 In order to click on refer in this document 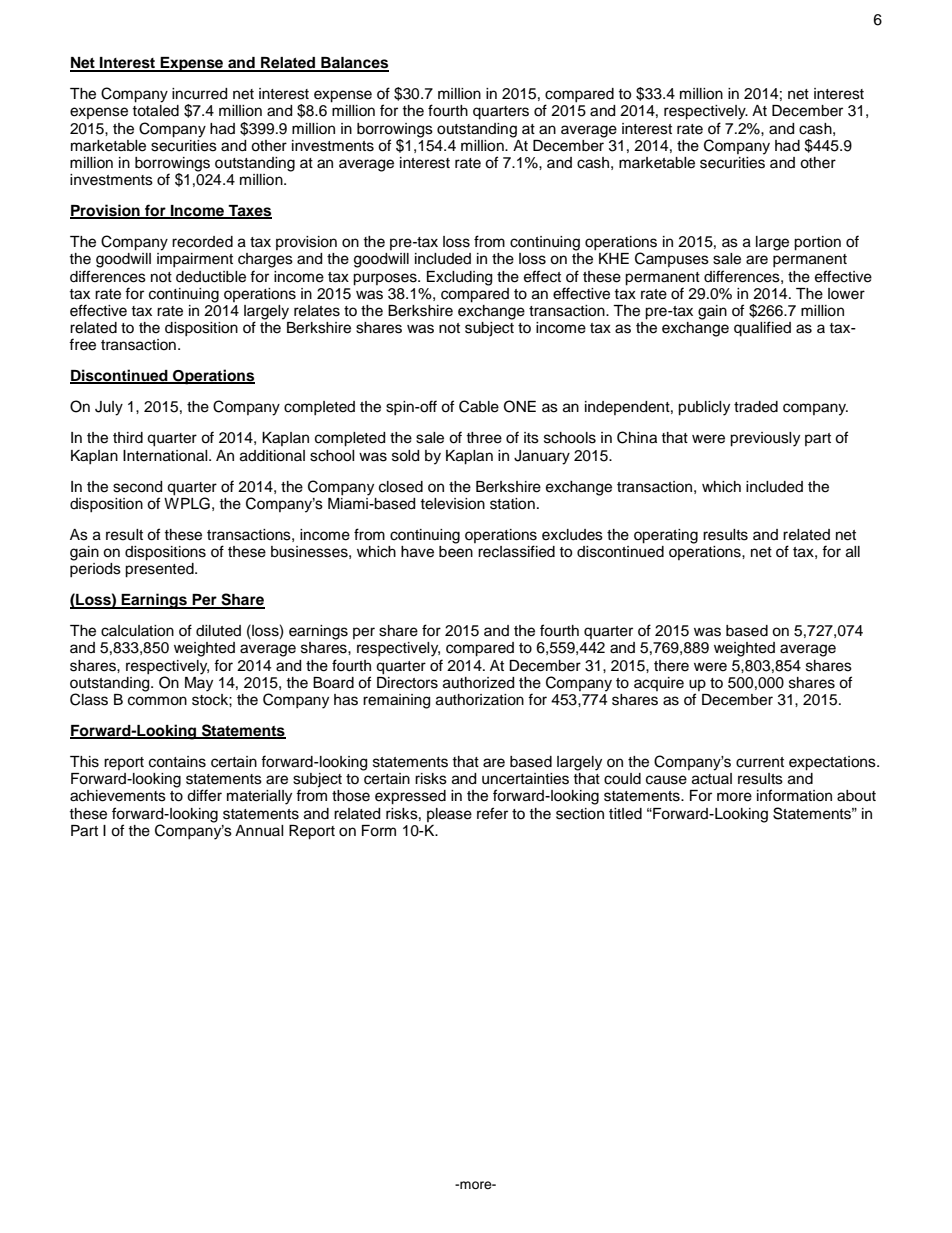, I will do `click(492, 813)`.
